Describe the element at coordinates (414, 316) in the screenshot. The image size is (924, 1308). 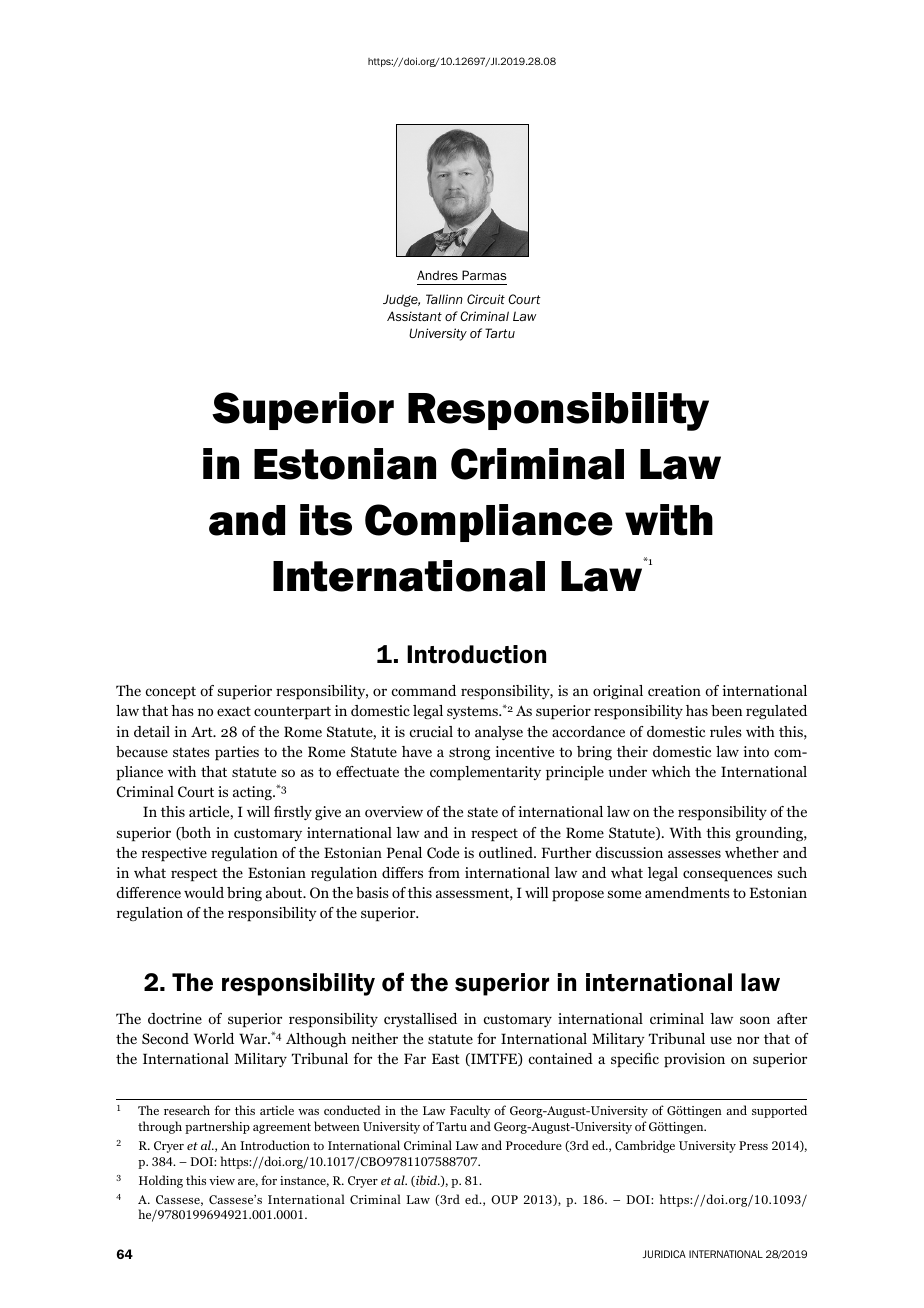
I see `Assistant` at that location.
